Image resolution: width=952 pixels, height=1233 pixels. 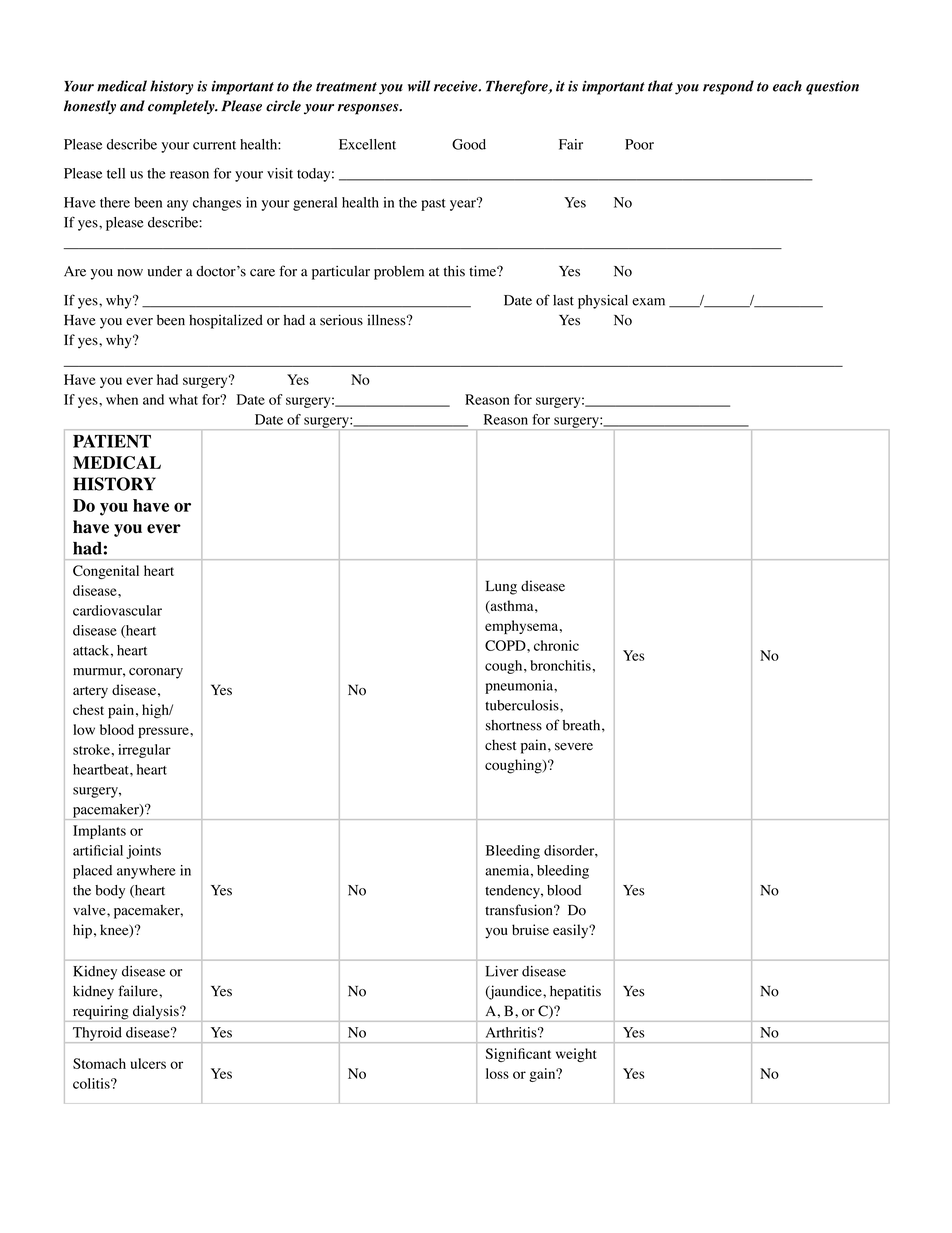 What do you see at coordinates (148, 1063) in the screenshot?
I see `ulcers` at bounding box center [148, 1063].
